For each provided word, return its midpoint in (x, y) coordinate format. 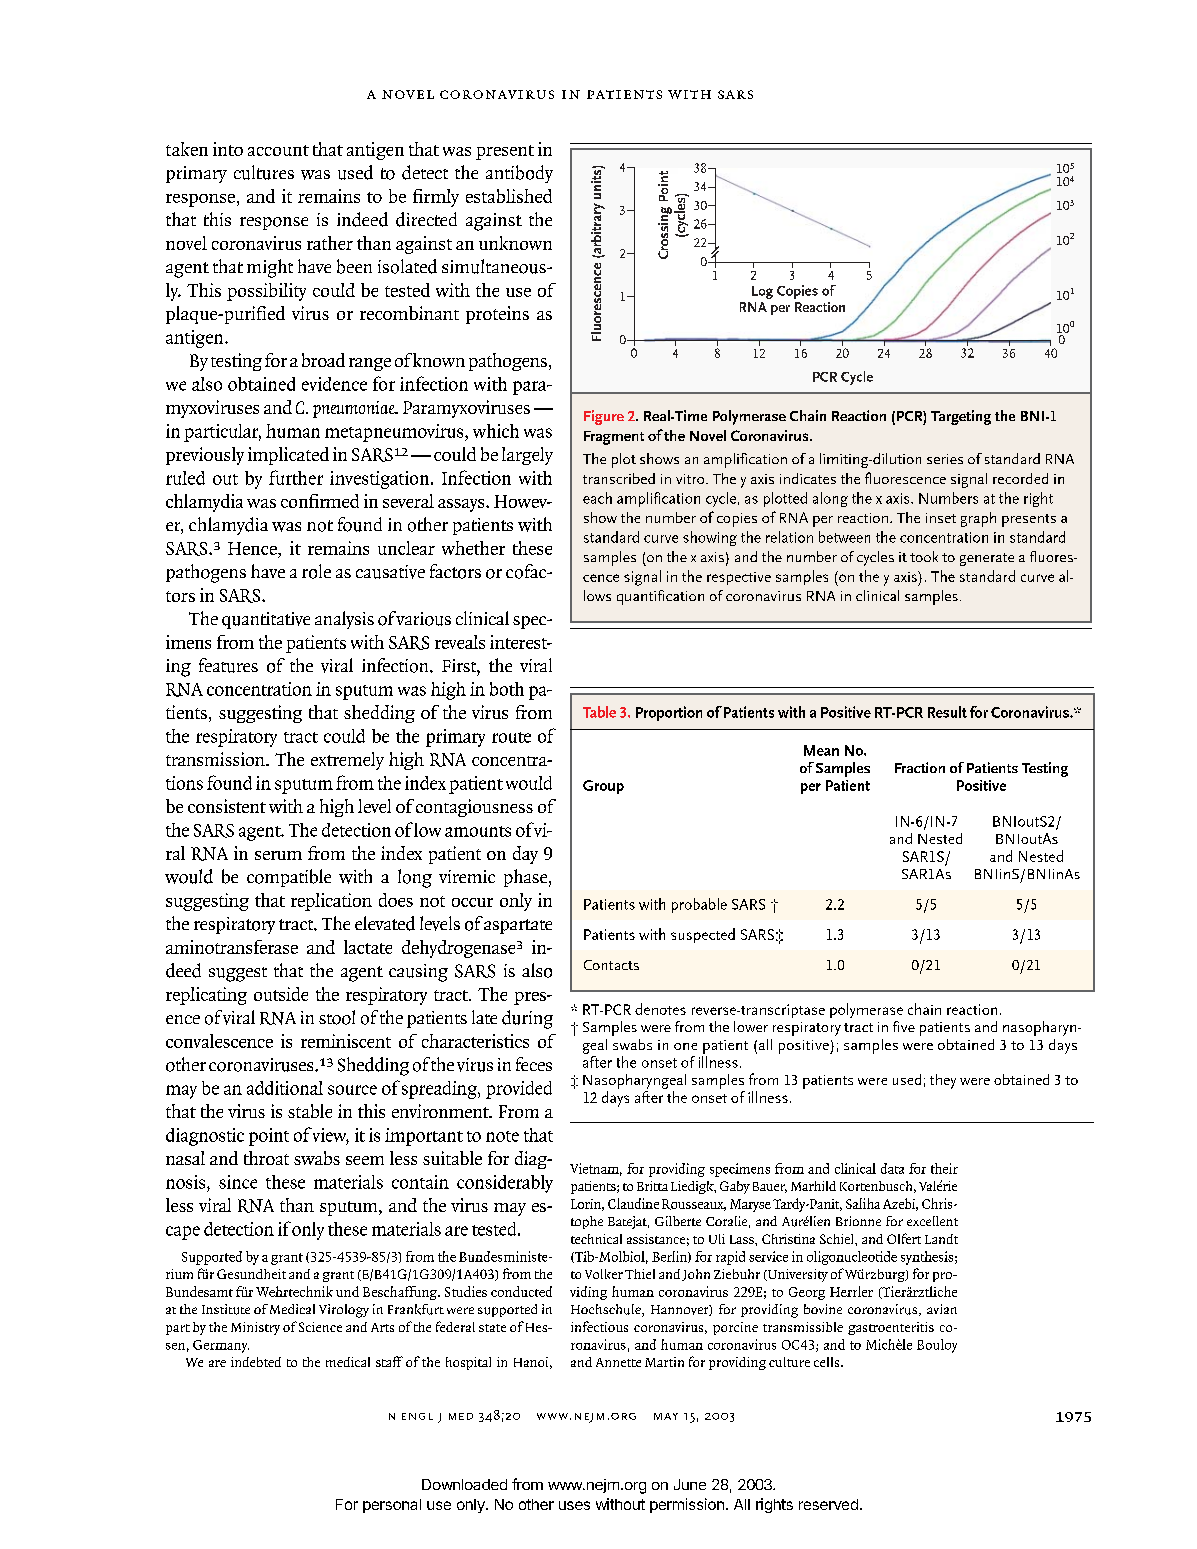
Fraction (920, 767)
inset (941, 518)
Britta (652, 1186)
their (944, 1168)
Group (603, 787)
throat (266, 1158)
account (278, 150)
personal (392, 1506)
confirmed (320, 501)
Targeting (961, 417)
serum (278, 855)
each (597, 498)
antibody (519, 174)
